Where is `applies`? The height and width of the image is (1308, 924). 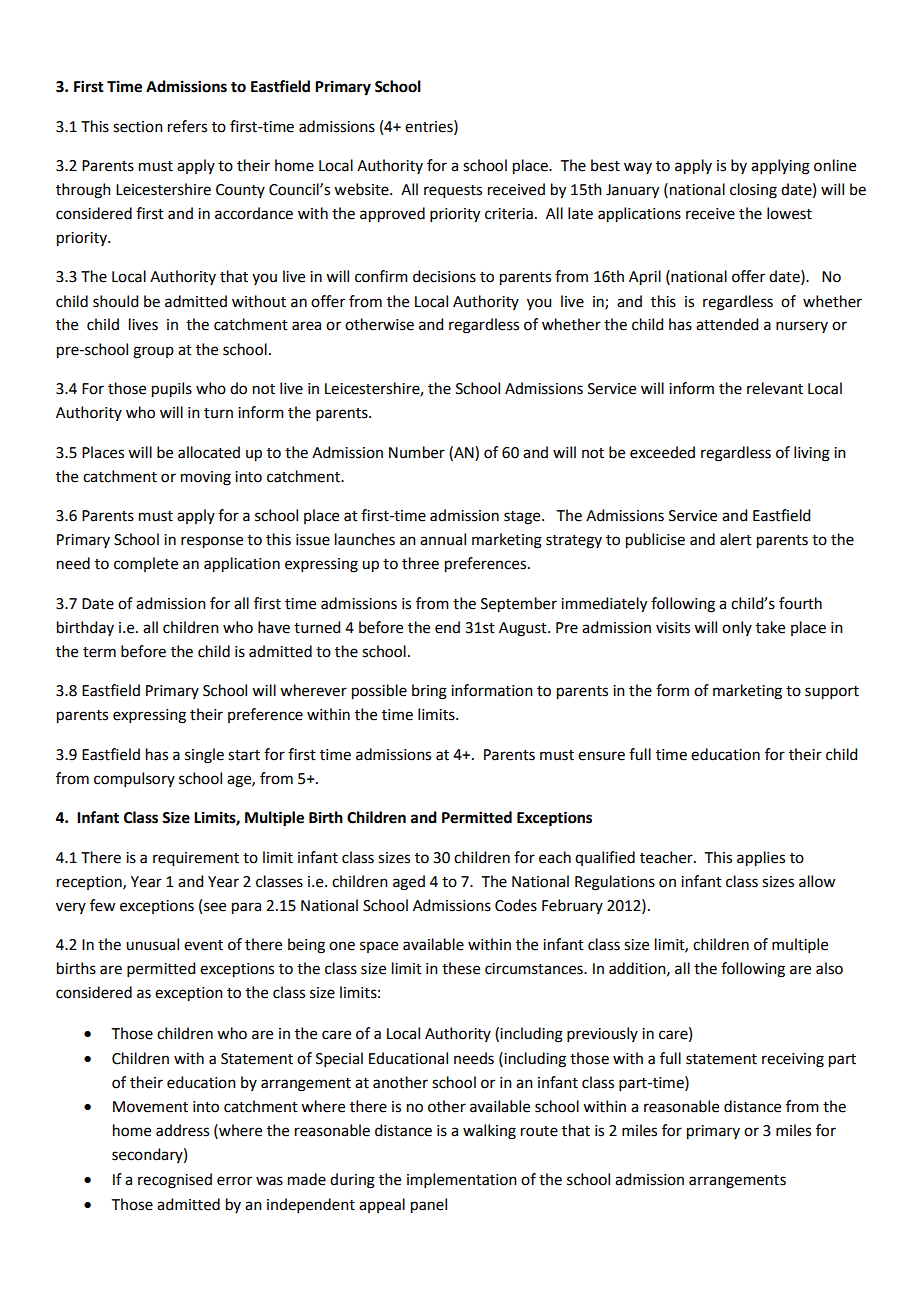 applies is located at coordinates (761, 859).
